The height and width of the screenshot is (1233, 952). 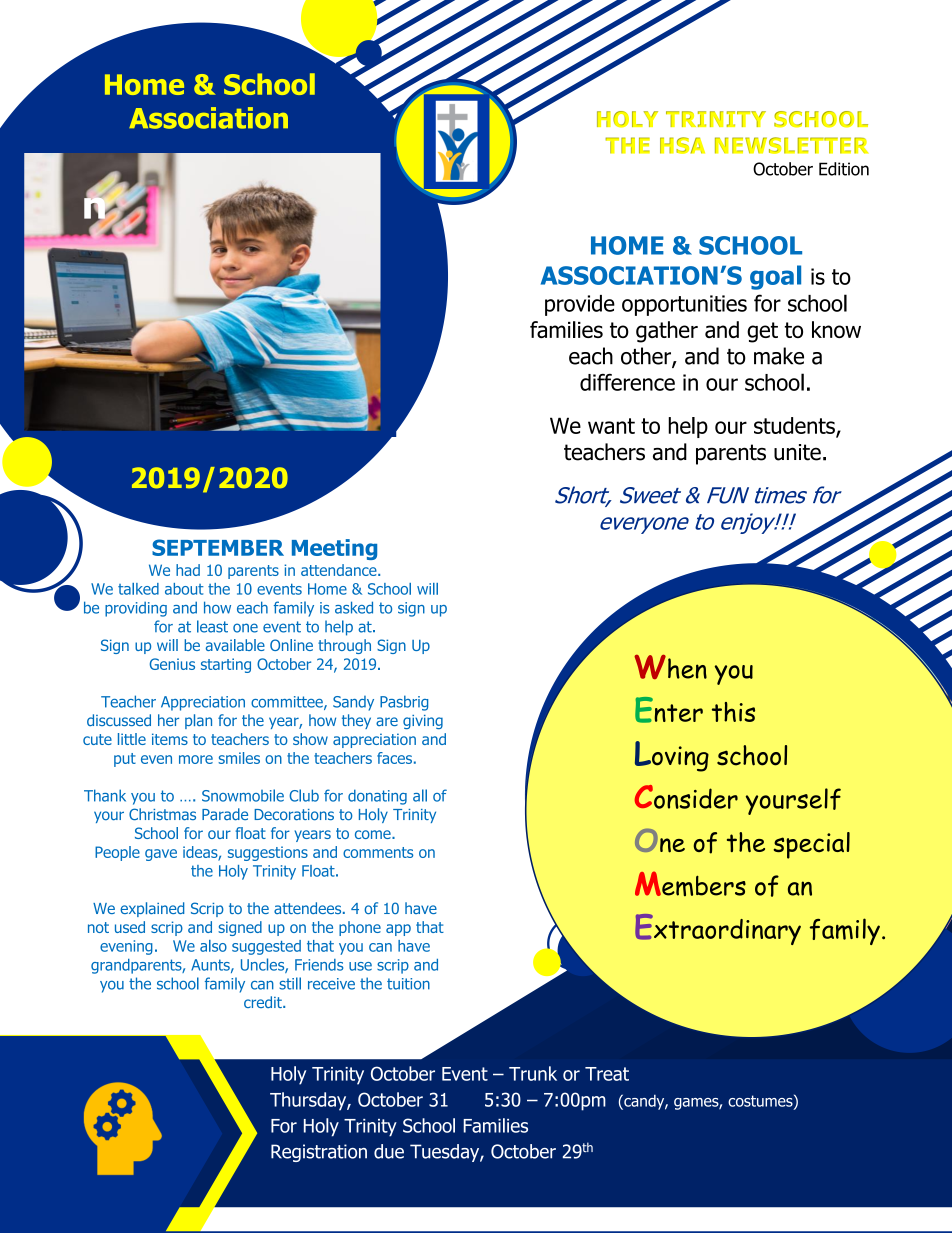 I want to click on this, so click(x=733, y=712).
